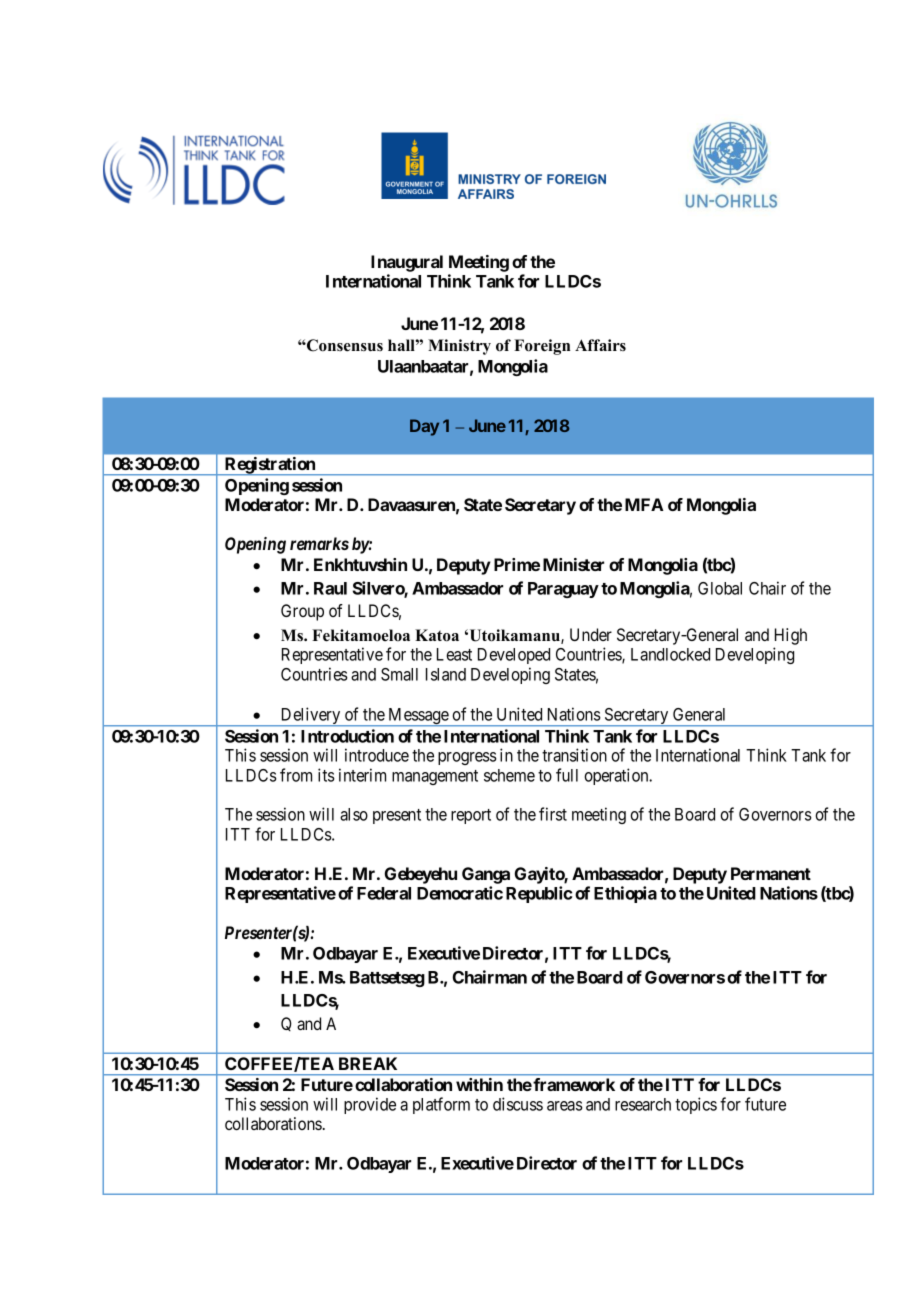 Image resolution: width=924 pixels, height=1308 pixels. I want to click on first, so click(553, 814).
